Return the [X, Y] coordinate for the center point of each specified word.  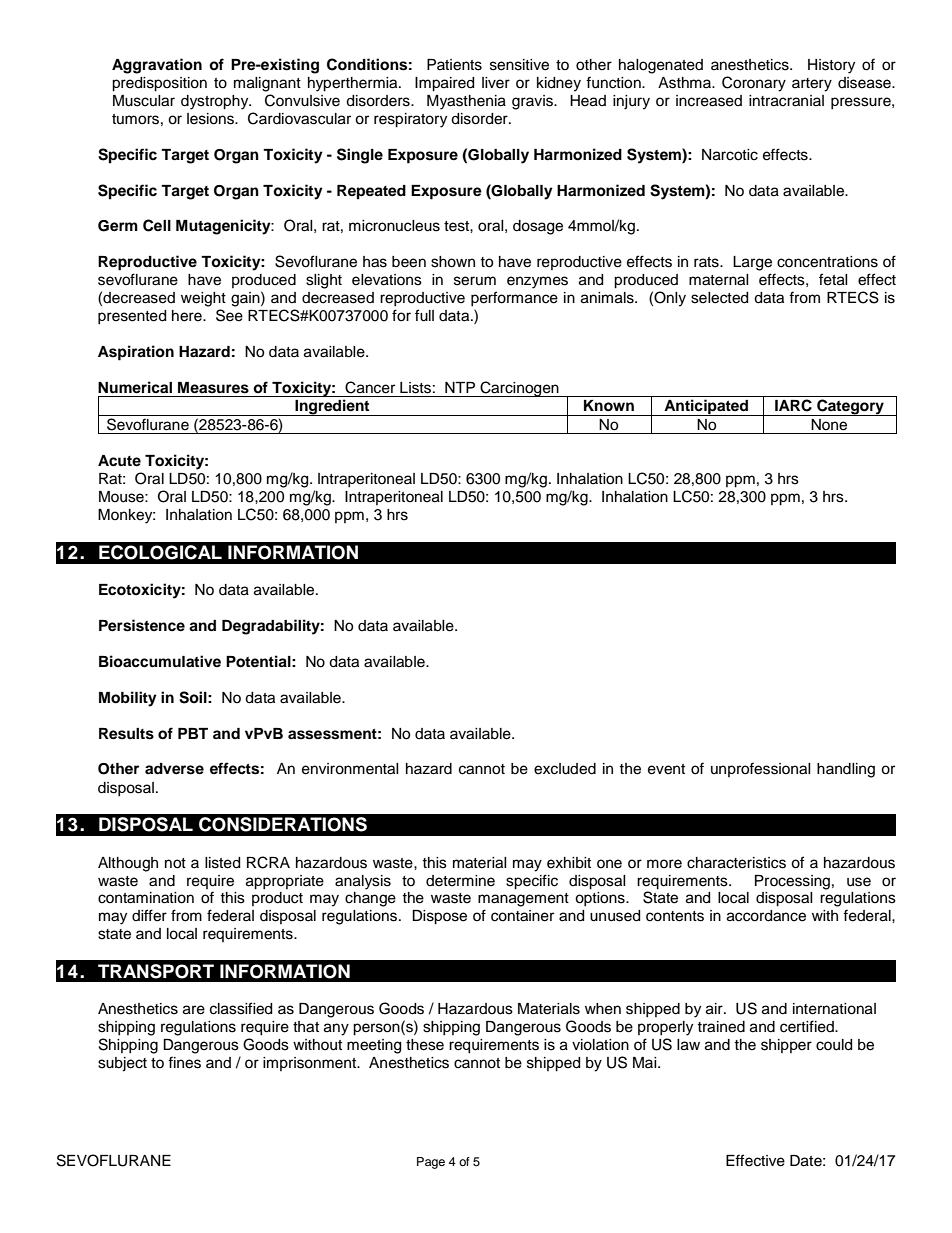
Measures [213, 388]
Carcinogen [519, 389]
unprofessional [761, 769]
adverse [174, 769]
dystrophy [216, 102]
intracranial [786, 101]
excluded [565, 769]
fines [184, 1062]
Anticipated [706, 407]
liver [496, 83]
